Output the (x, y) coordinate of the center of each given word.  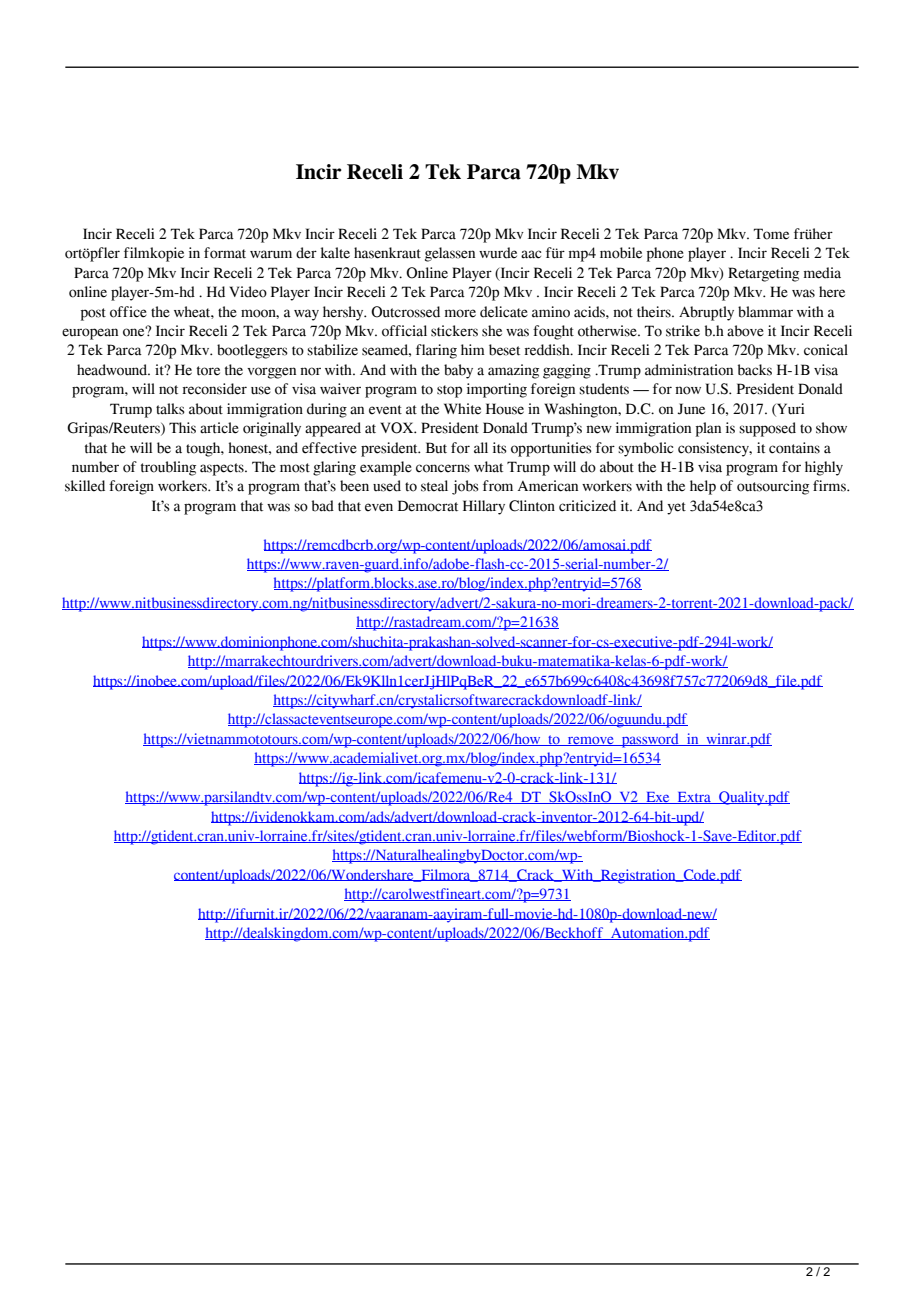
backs (755, 370)
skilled (85, 486)
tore (208, 371)
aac (531, 254)
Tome (771, 234)
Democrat (428, 506)
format (225, 253)
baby (458, 371)
